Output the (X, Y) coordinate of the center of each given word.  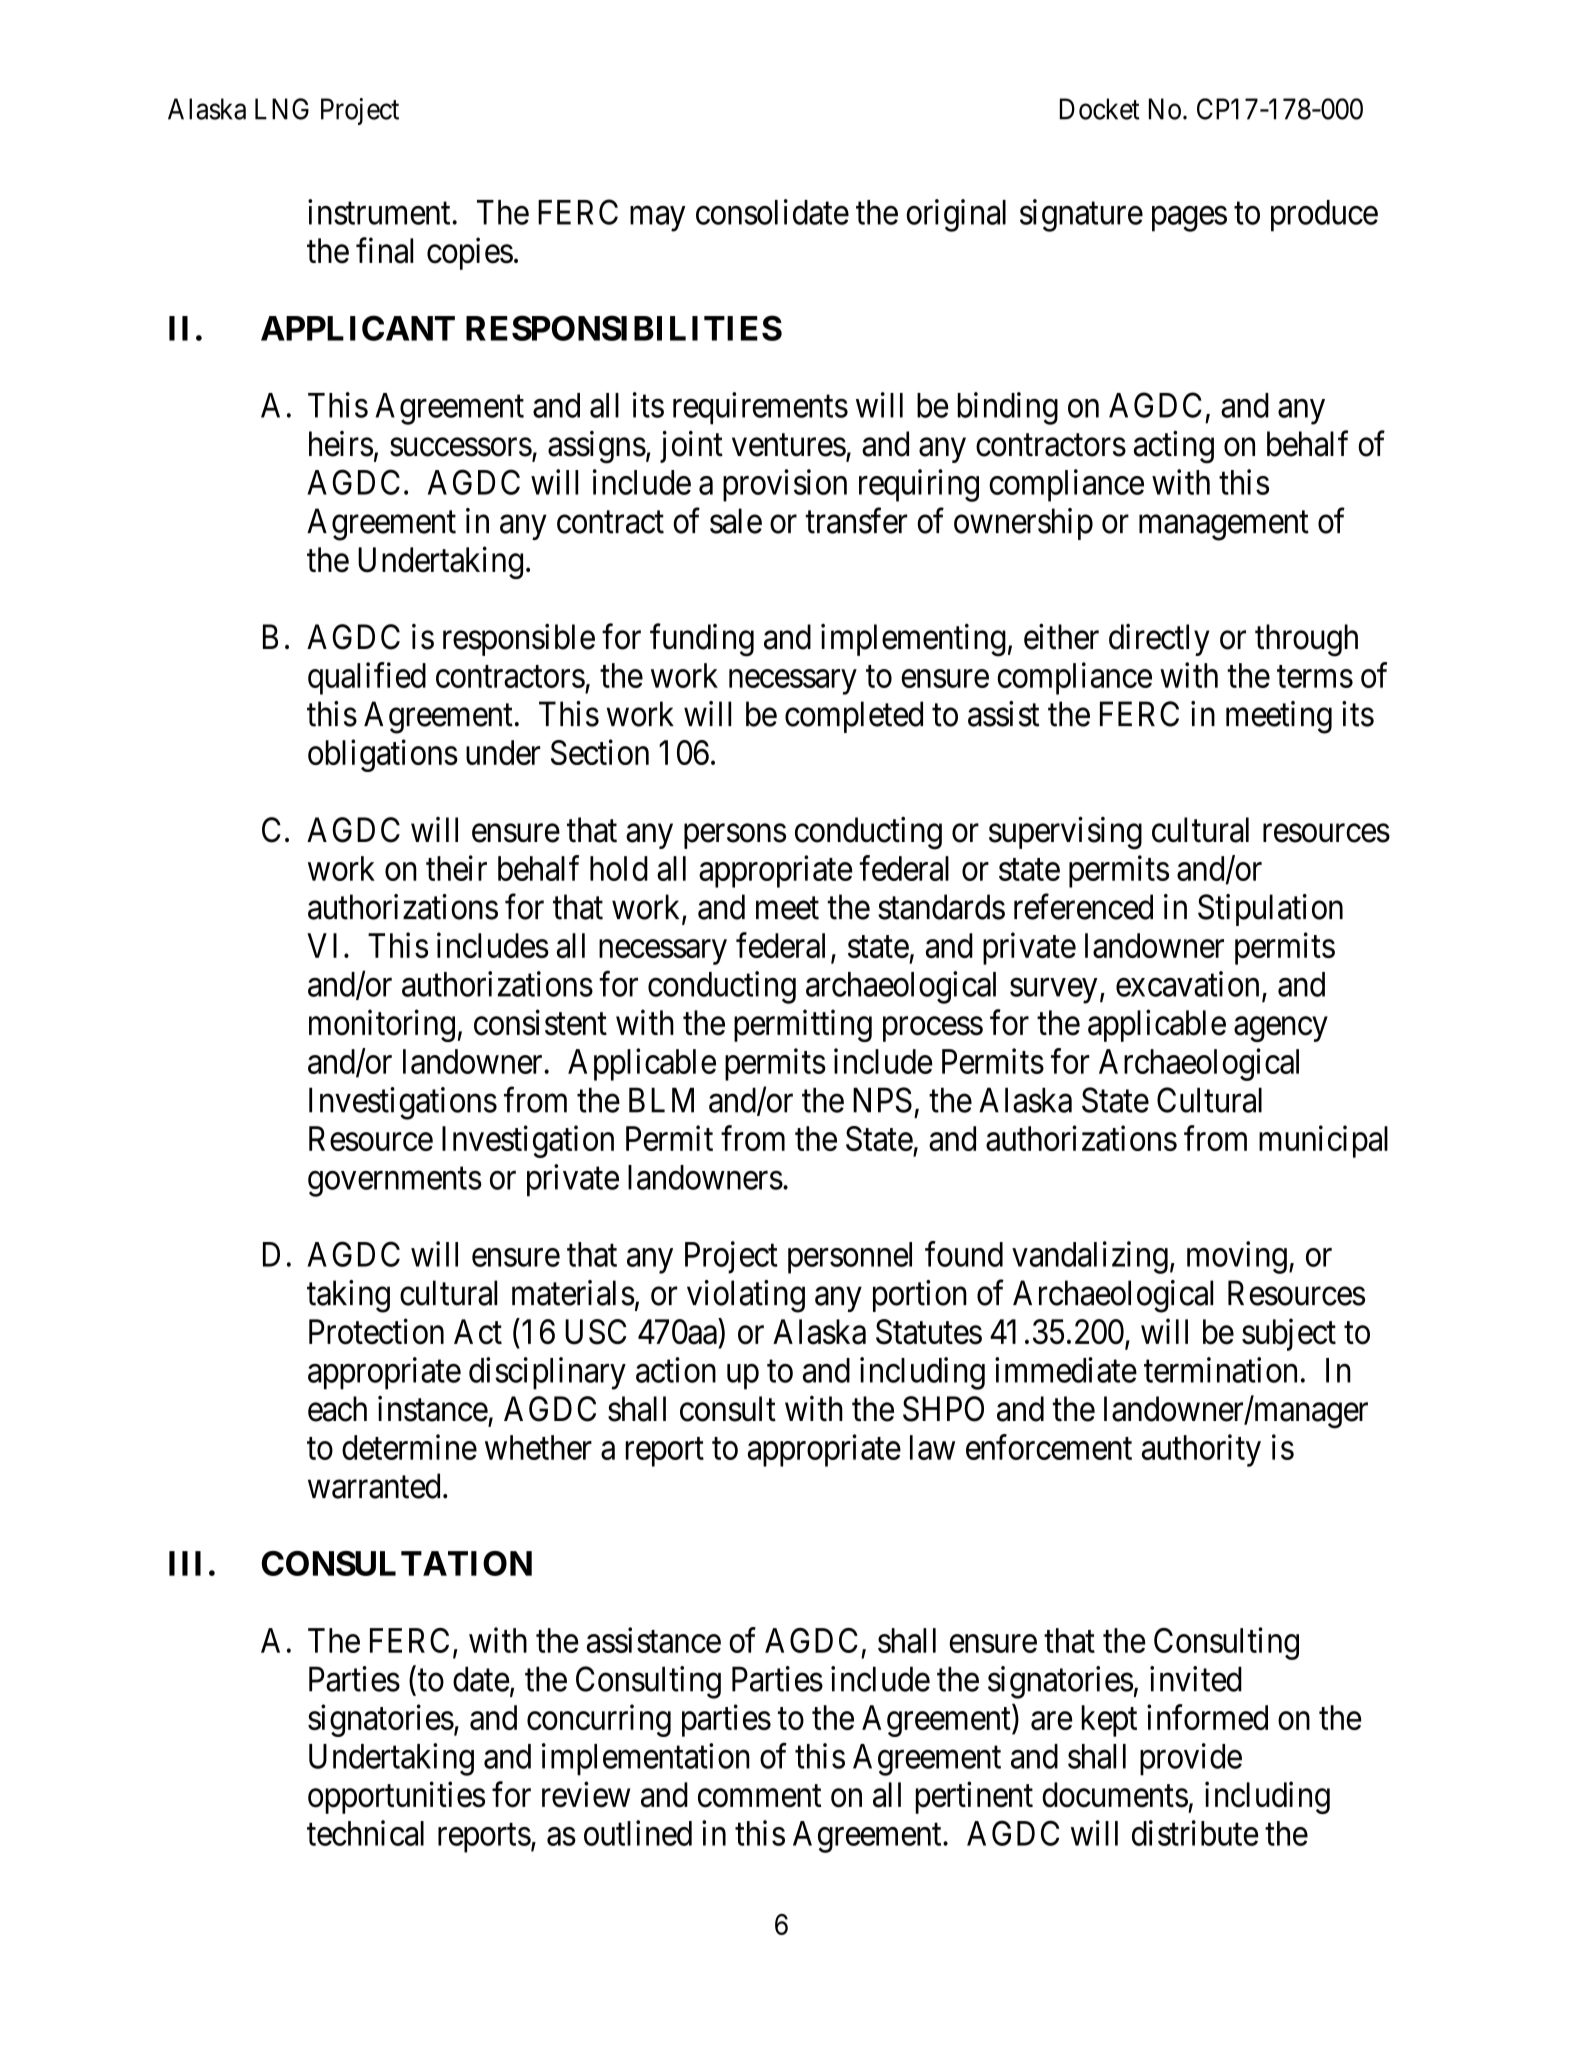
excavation (1187, 984)
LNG (282, 109)
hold (619, 868)
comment (759, 1796)
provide (1191, 1759)
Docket (1100, 109)
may (658, 219)
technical (365, 1833)
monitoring (382, 1025)
